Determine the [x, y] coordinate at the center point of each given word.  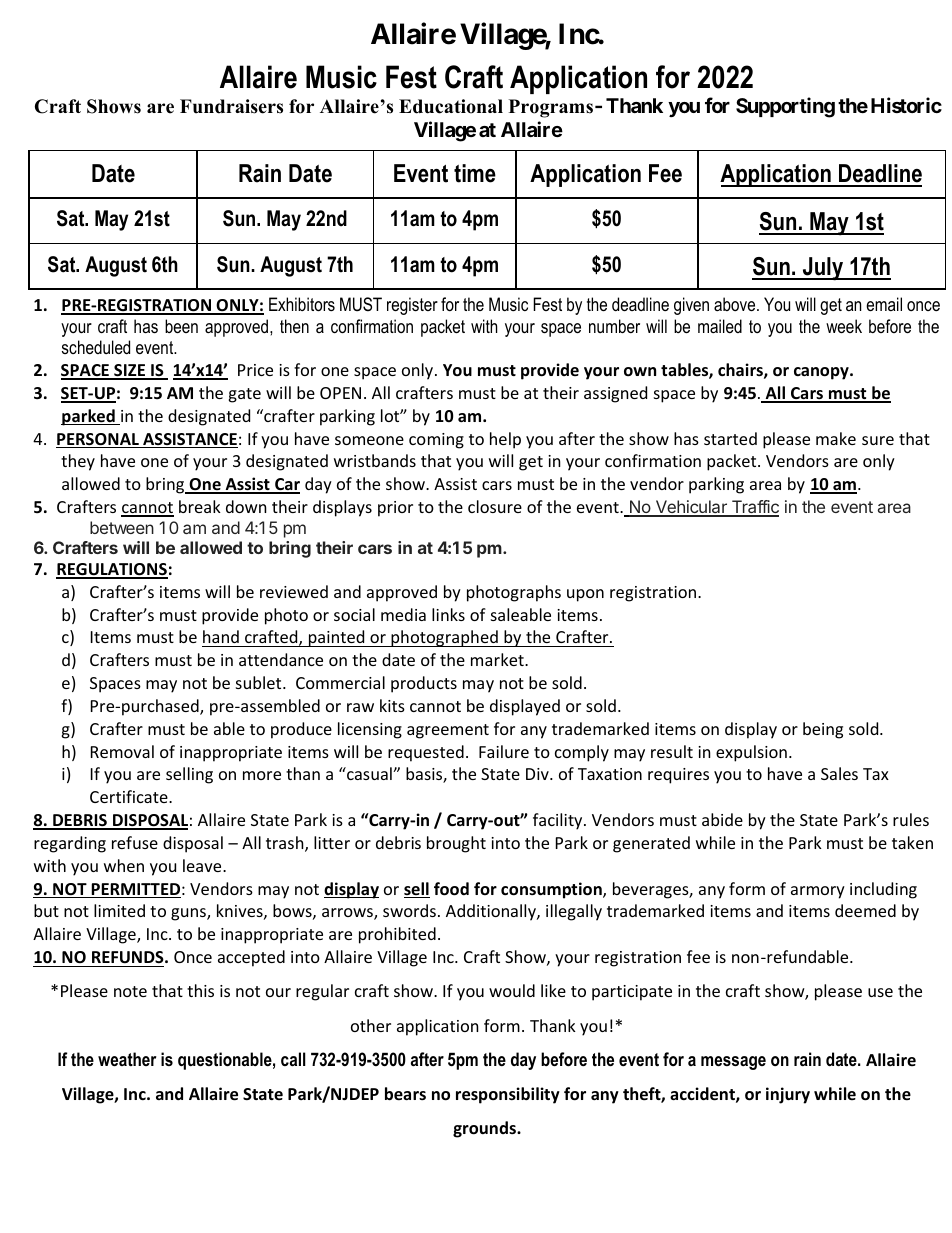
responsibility [508, 1095]
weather [127, 1059]
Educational [451, 106]
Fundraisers [231, 106]
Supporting [785, 107]
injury [788, 1095]
